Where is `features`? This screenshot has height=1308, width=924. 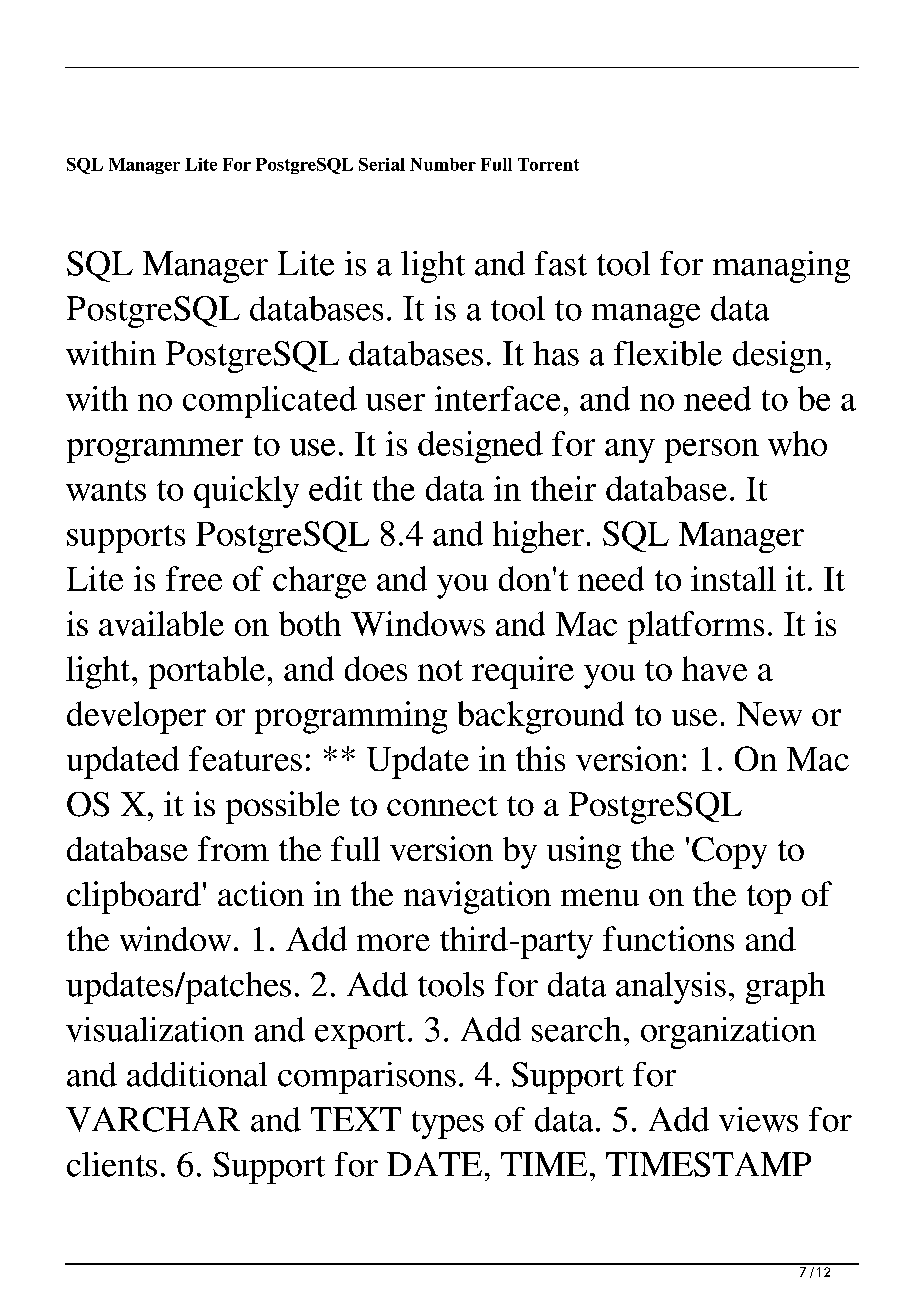
features is located at coordinates (245, 758).
